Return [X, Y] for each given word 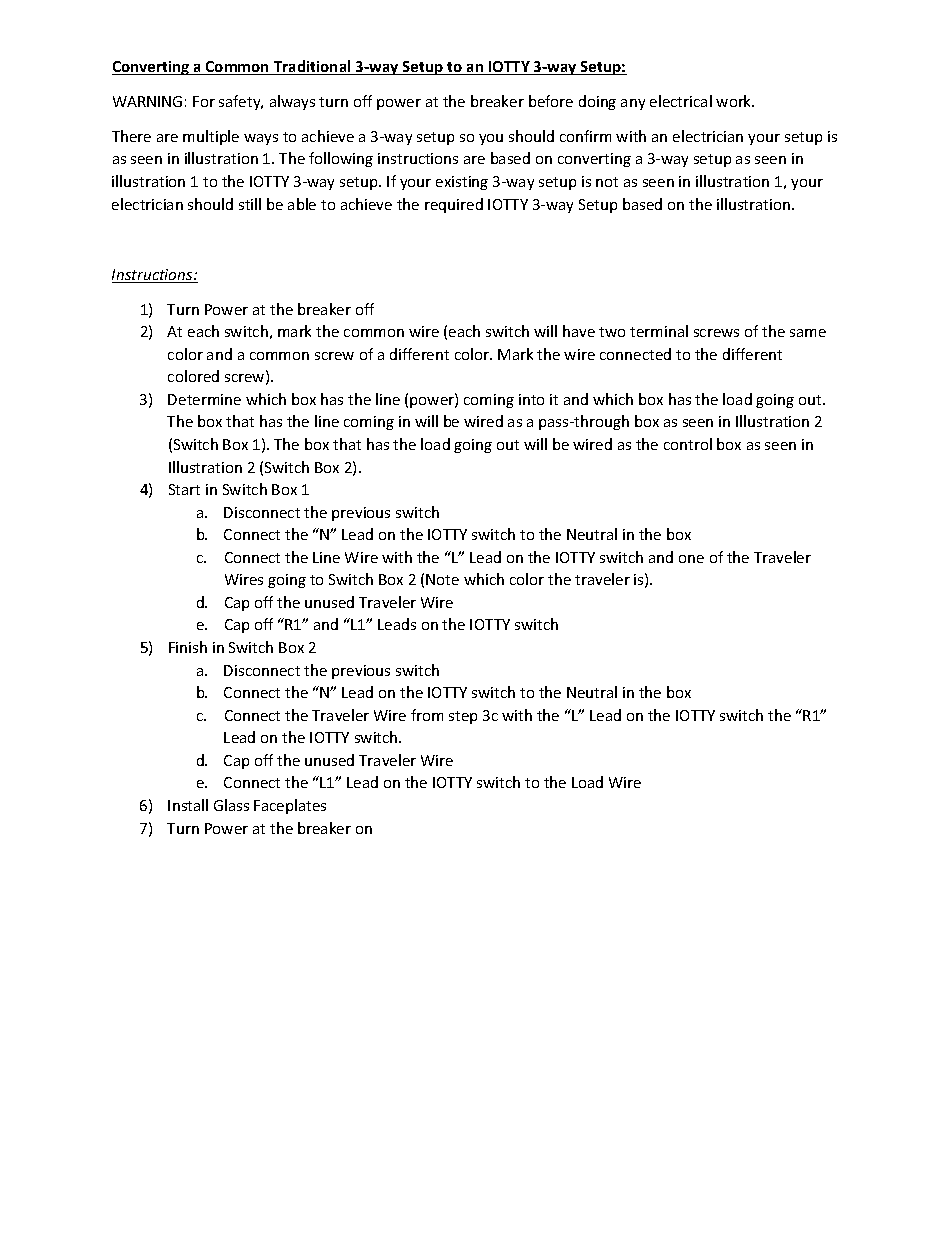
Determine [204, 399]
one [691, 559]
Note [442, 579]
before [551, 101]
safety [241, 102]
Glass [231, 805]
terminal [659, 331]
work [735, 101]
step [463, 717]
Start [184, 489]
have [579, 331]
